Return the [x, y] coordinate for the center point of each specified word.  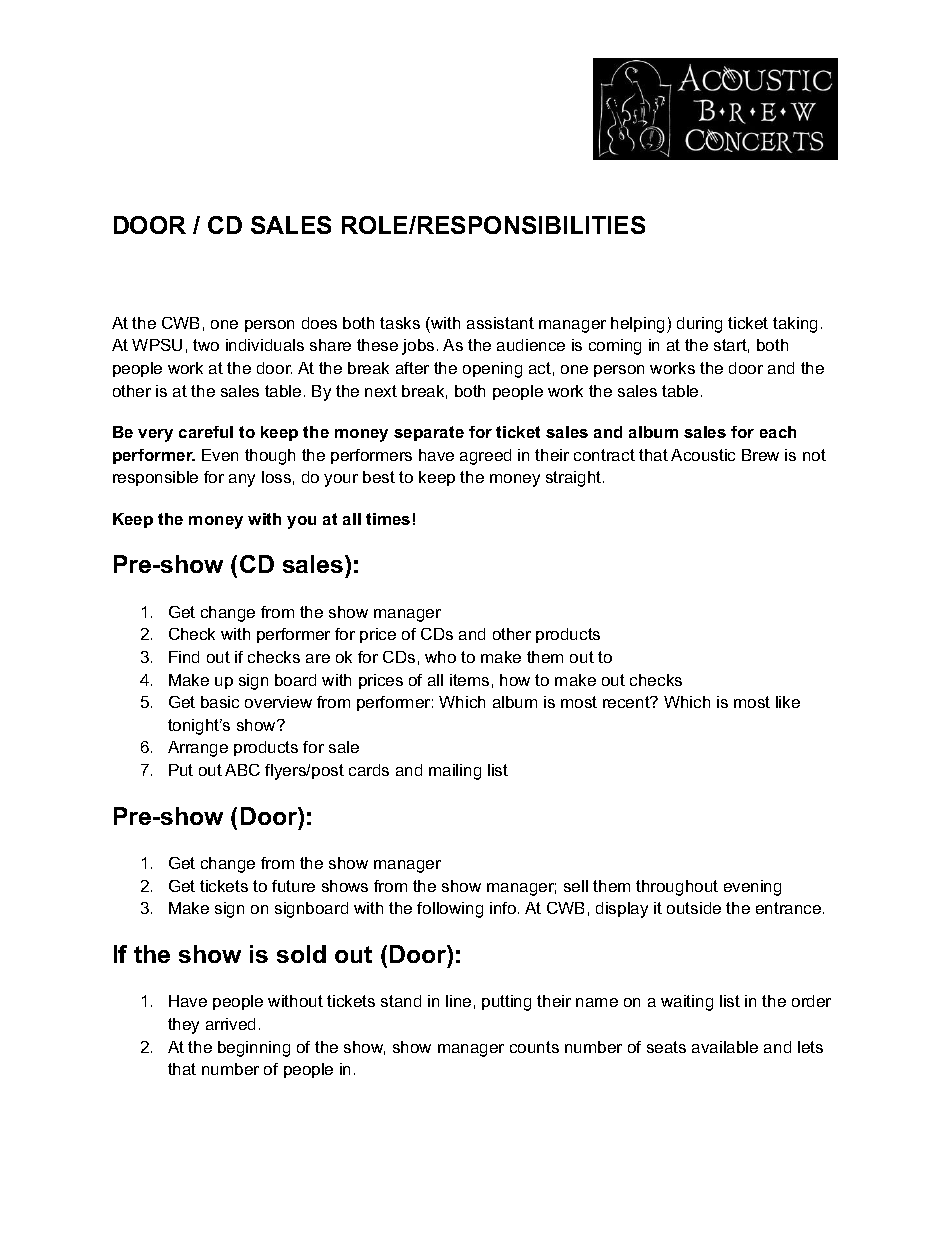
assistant [500, 323]
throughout [677, 888]
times [388, 519]
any [242, 480]
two [206, 345]
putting [506, 1003]
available [725, 1047]
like [788, 702]
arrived [230, 1024]
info [504, 908]
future [293, 886]
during [699, 325]
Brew [760, 455]
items [469, 680]
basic [220, 702]
